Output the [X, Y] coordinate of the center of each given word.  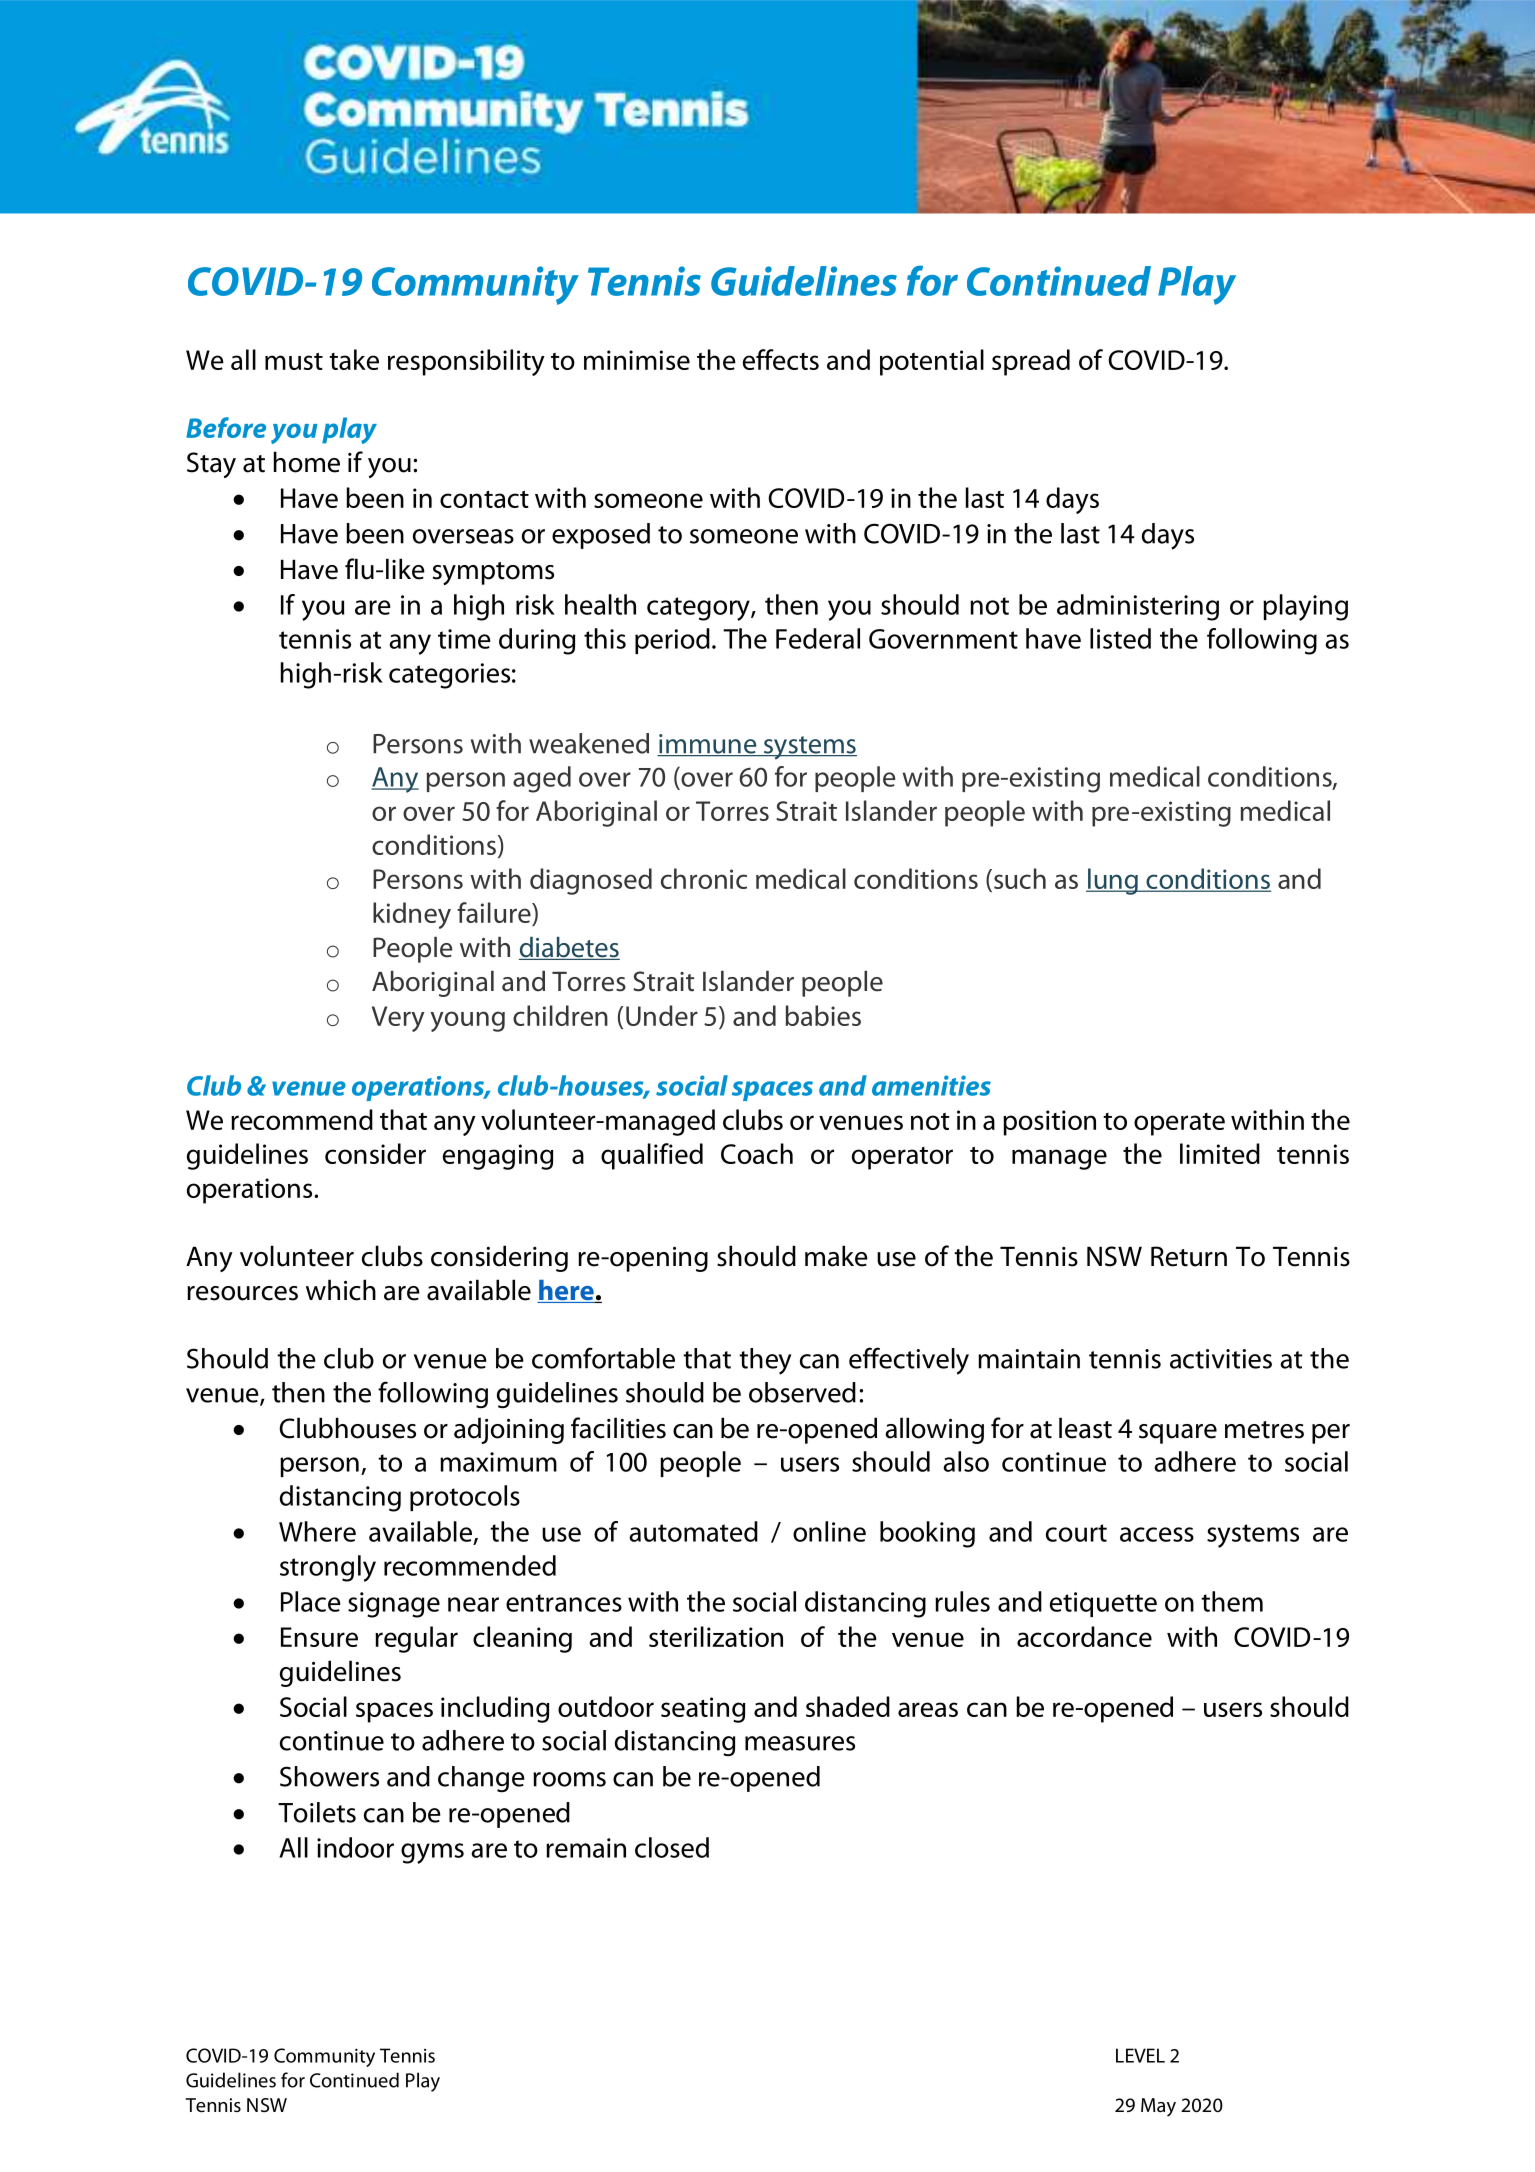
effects [781, 359]
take [354, 359]
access [1157, 1534]
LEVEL [1140, 2055]
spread [1031, 362]
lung [1113, 881]
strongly [328, 1568]
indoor [355, 1847]
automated [693, 1531]
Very [398, 1019]
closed [672, 1847]
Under [662, 1015]
